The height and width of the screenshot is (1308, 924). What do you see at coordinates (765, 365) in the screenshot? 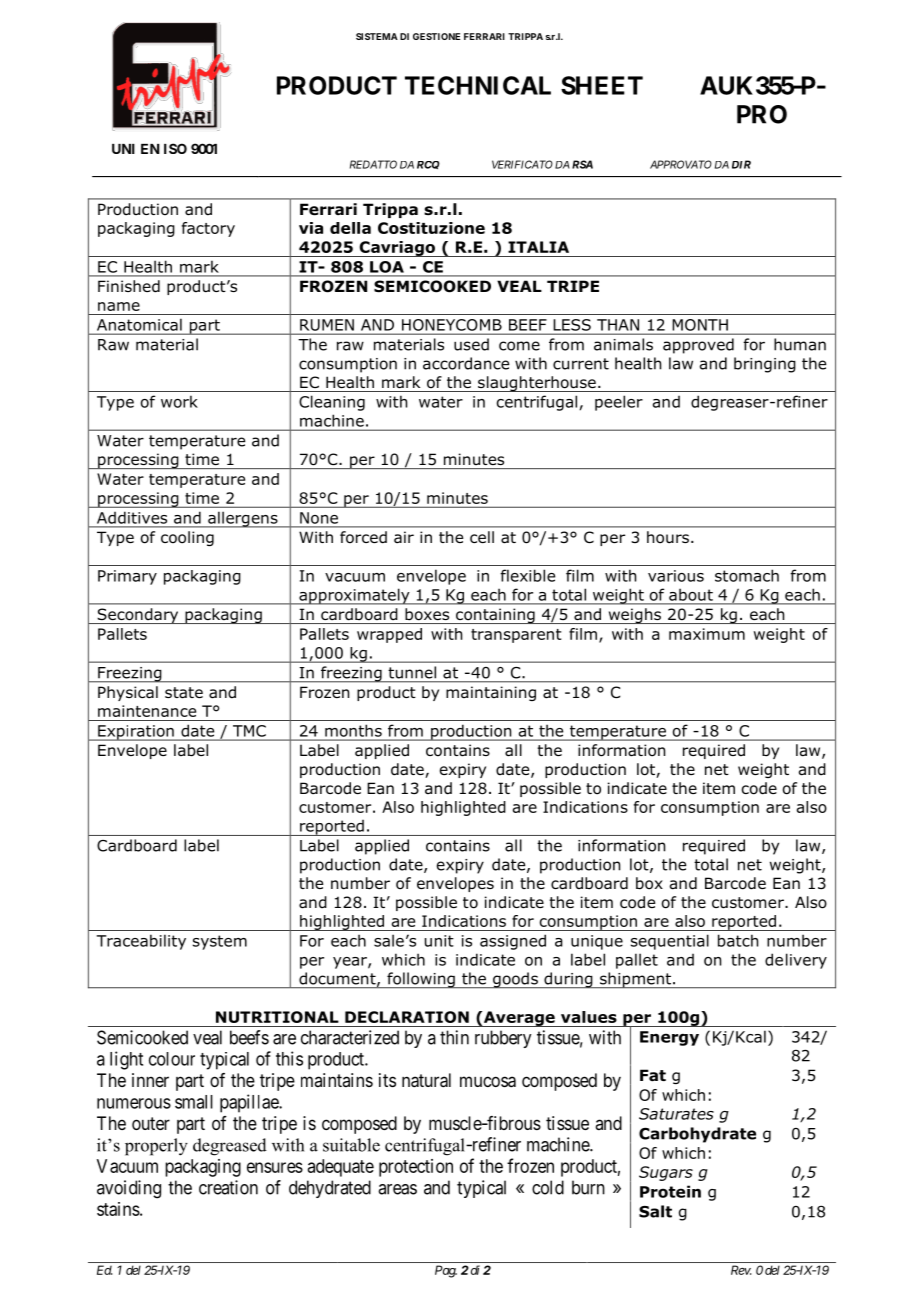
I see `bringing` at bounding box center [765, 365].
